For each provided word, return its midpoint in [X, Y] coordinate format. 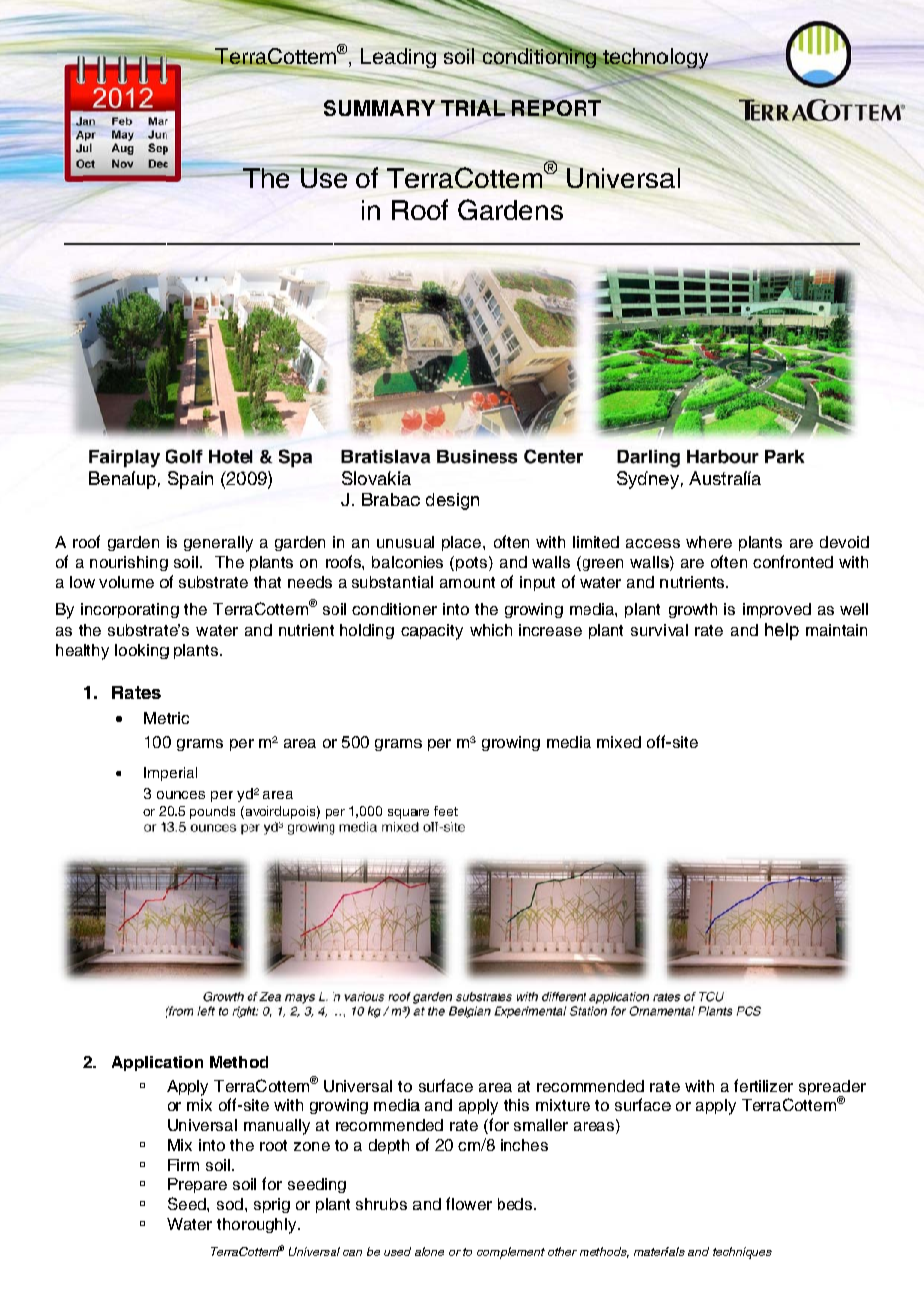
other [562, 1251]
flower [469, 1203]
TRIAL [474, 108]
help [782, 631]
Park [785, 457]
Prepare [197, 1185]
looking [142, 651]
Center [553, 456]
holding [367, 631]
